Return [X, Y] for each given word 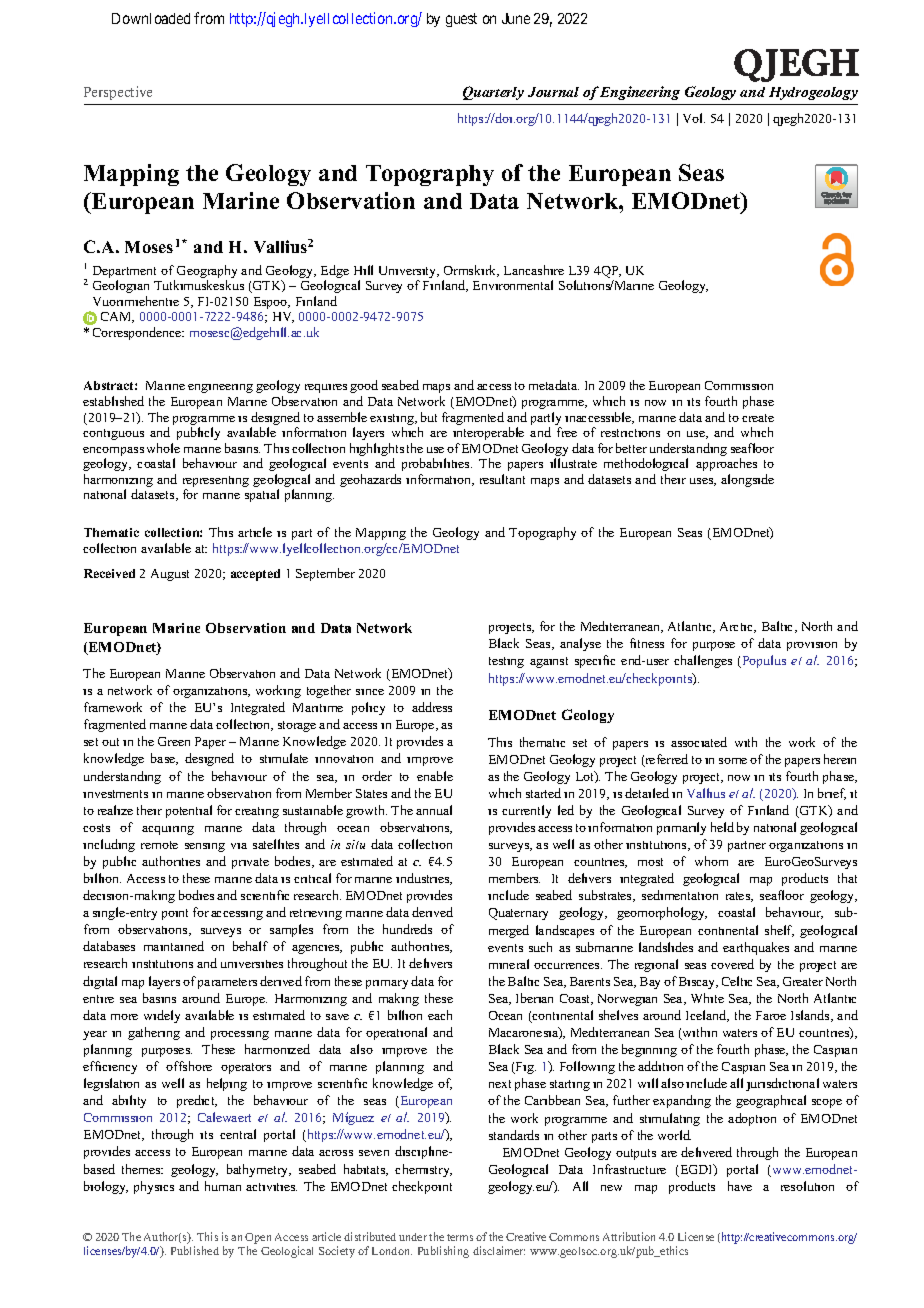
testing [506, 662]
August [170, 575]
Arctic [738, 627]
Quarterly [493, 93]
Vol [694, 118]
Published [195, 1250]
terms [460, 1237]
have [740, 1186]
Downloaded [151, 18]
